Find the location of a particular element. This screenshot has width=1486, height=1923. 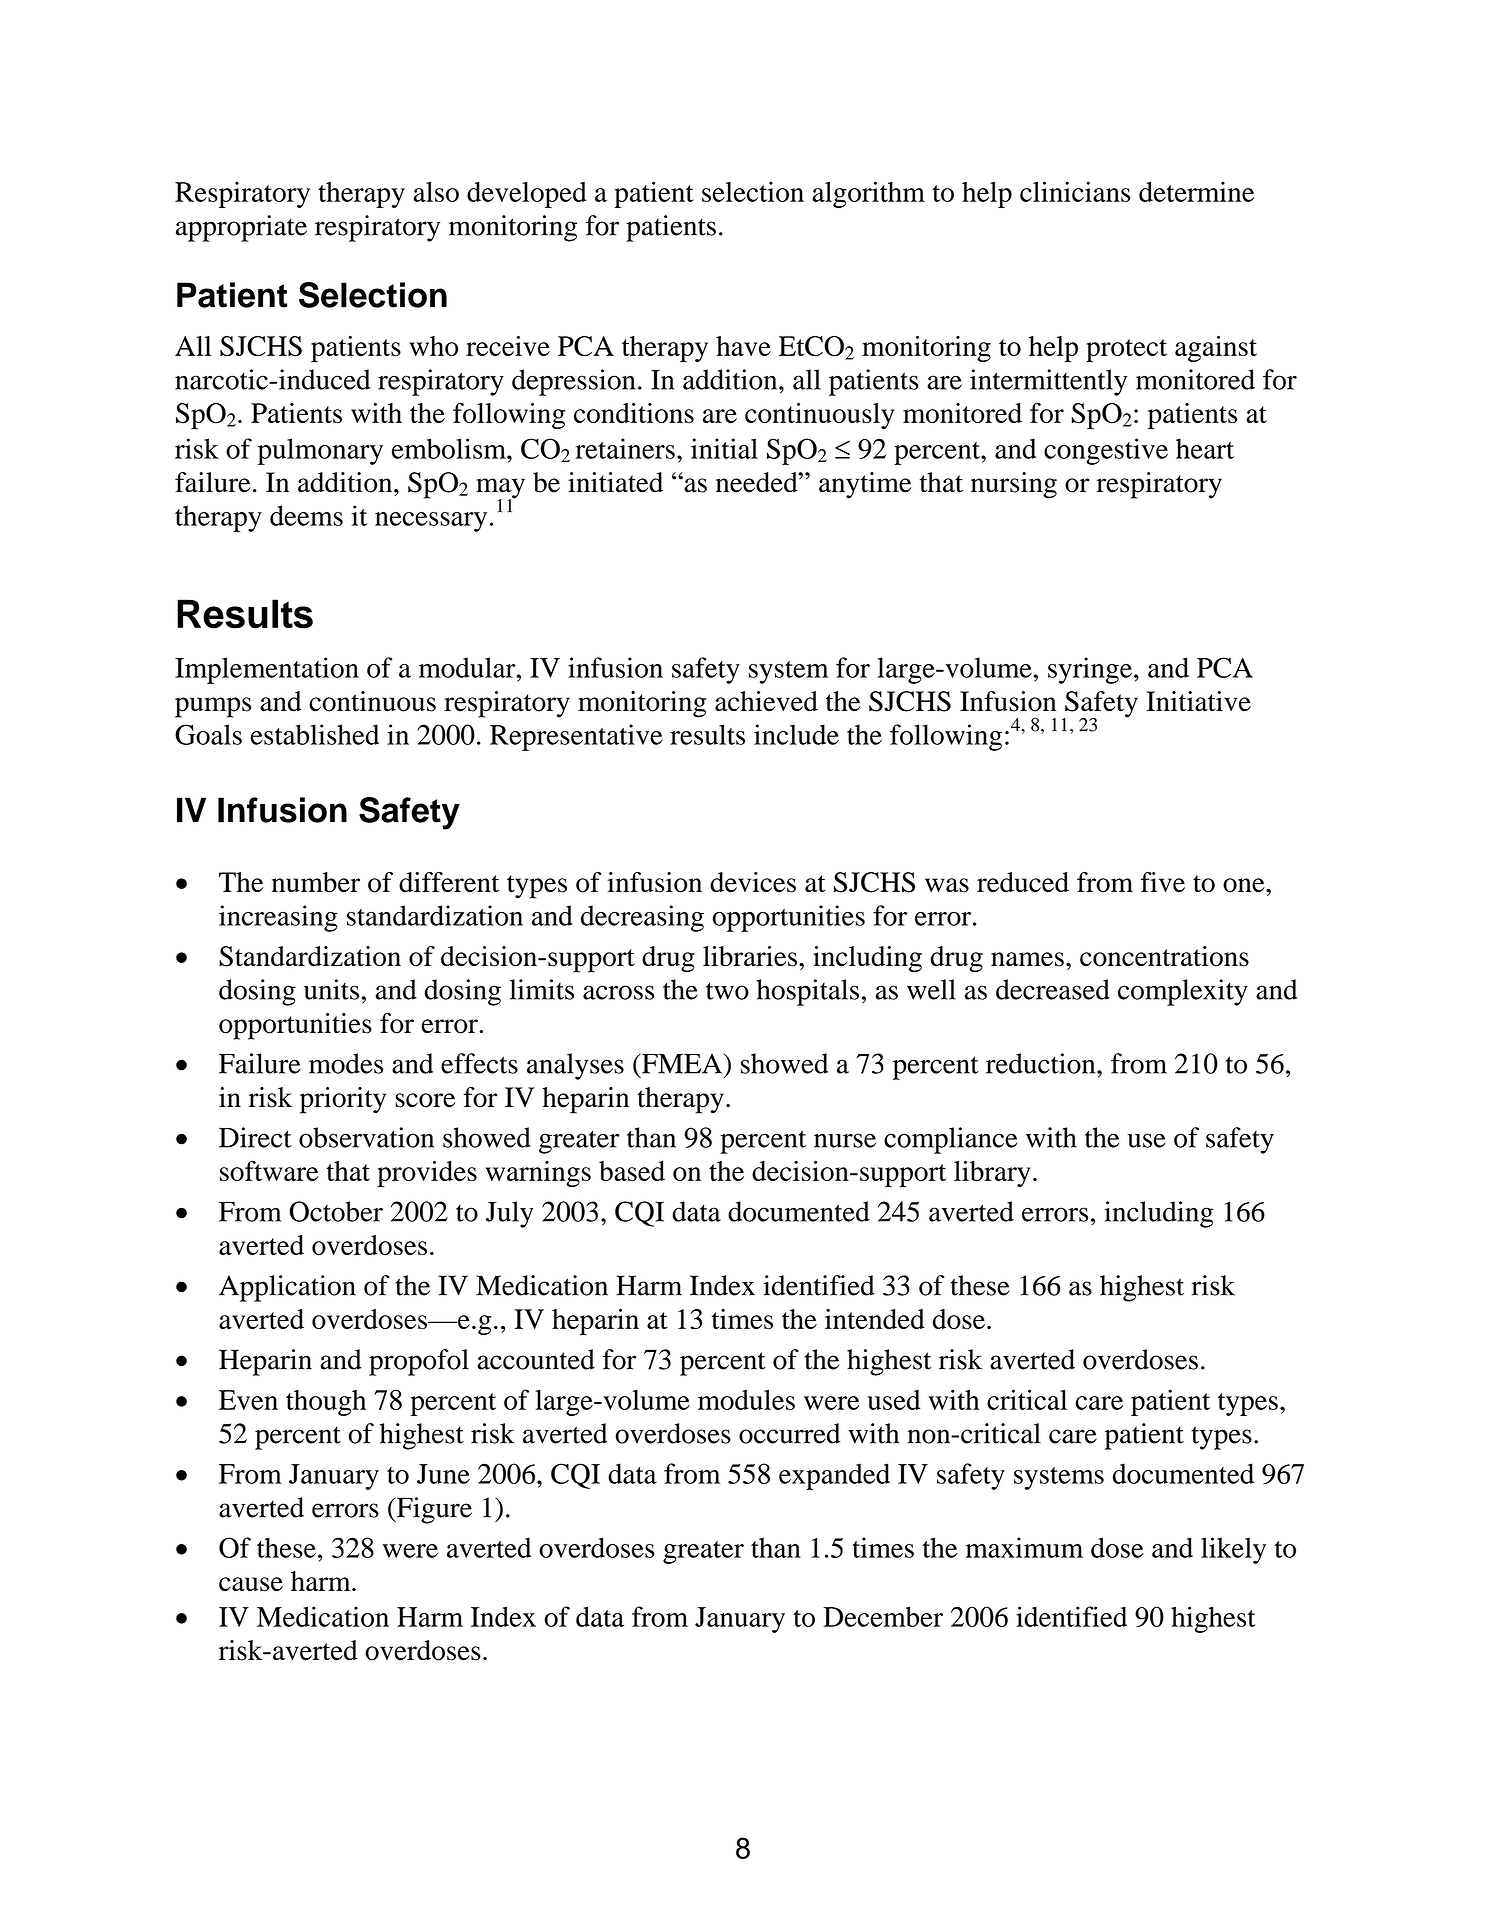

devices is located at coordinates (753, 882).
